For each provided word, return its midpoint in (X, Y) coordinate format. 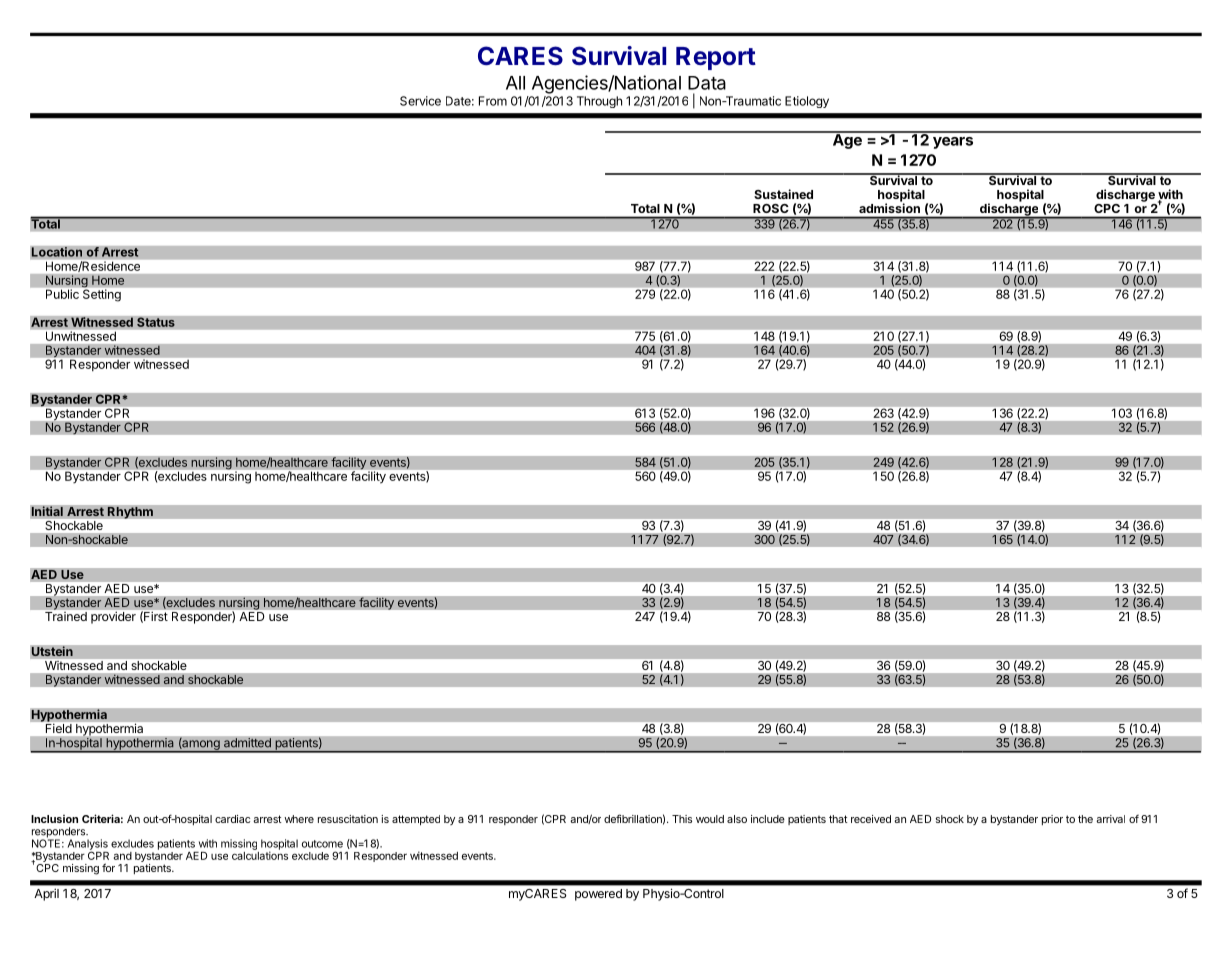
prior (1052, 820)
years (953, 143)
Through (599, 102)
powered (598, 895)
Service (420, 101)
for (108, 867)
